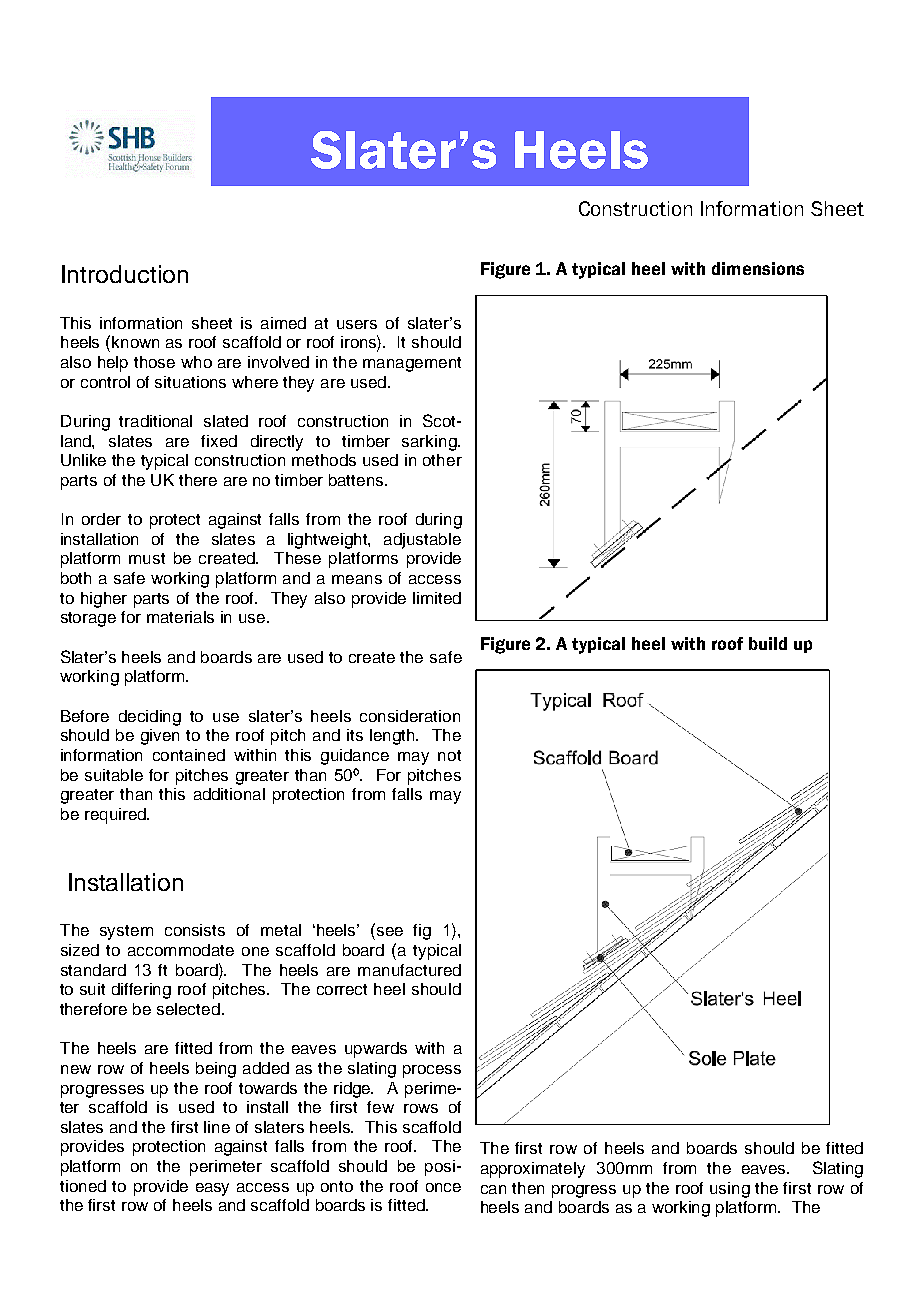  What do you see at coordinates (160, 737) in the image?
I see `given` at bounding box center [160, 737].
